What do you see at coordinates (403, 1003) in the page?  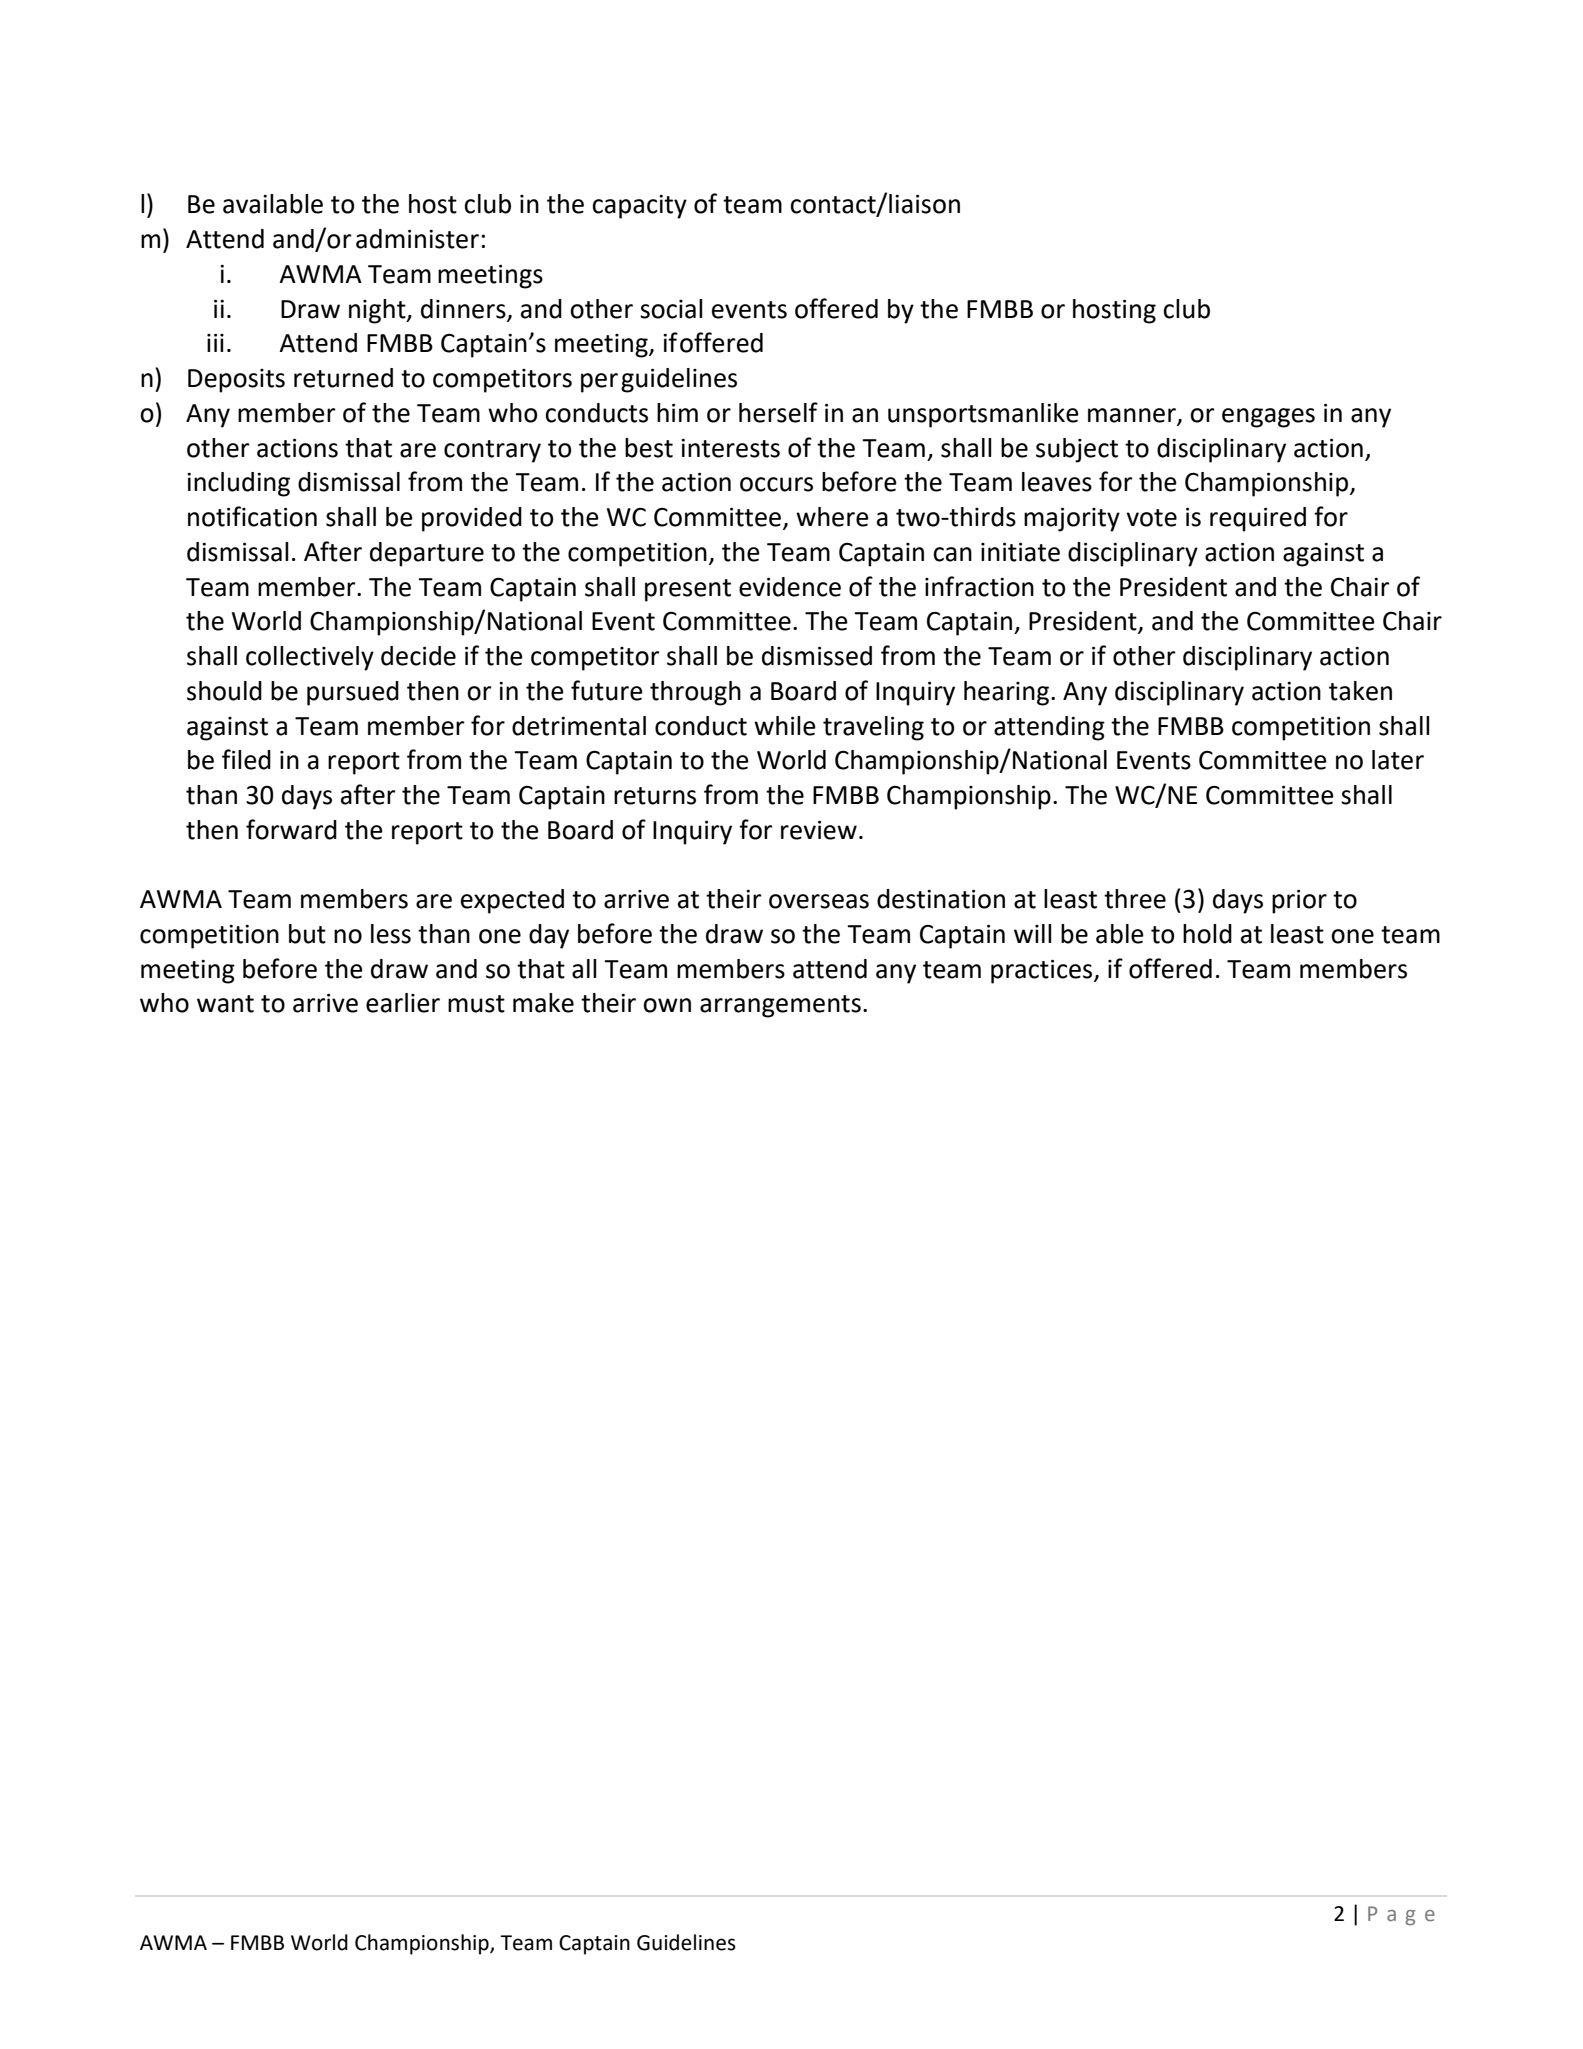 I see `earlier` at bounding box center [403, 1003].
